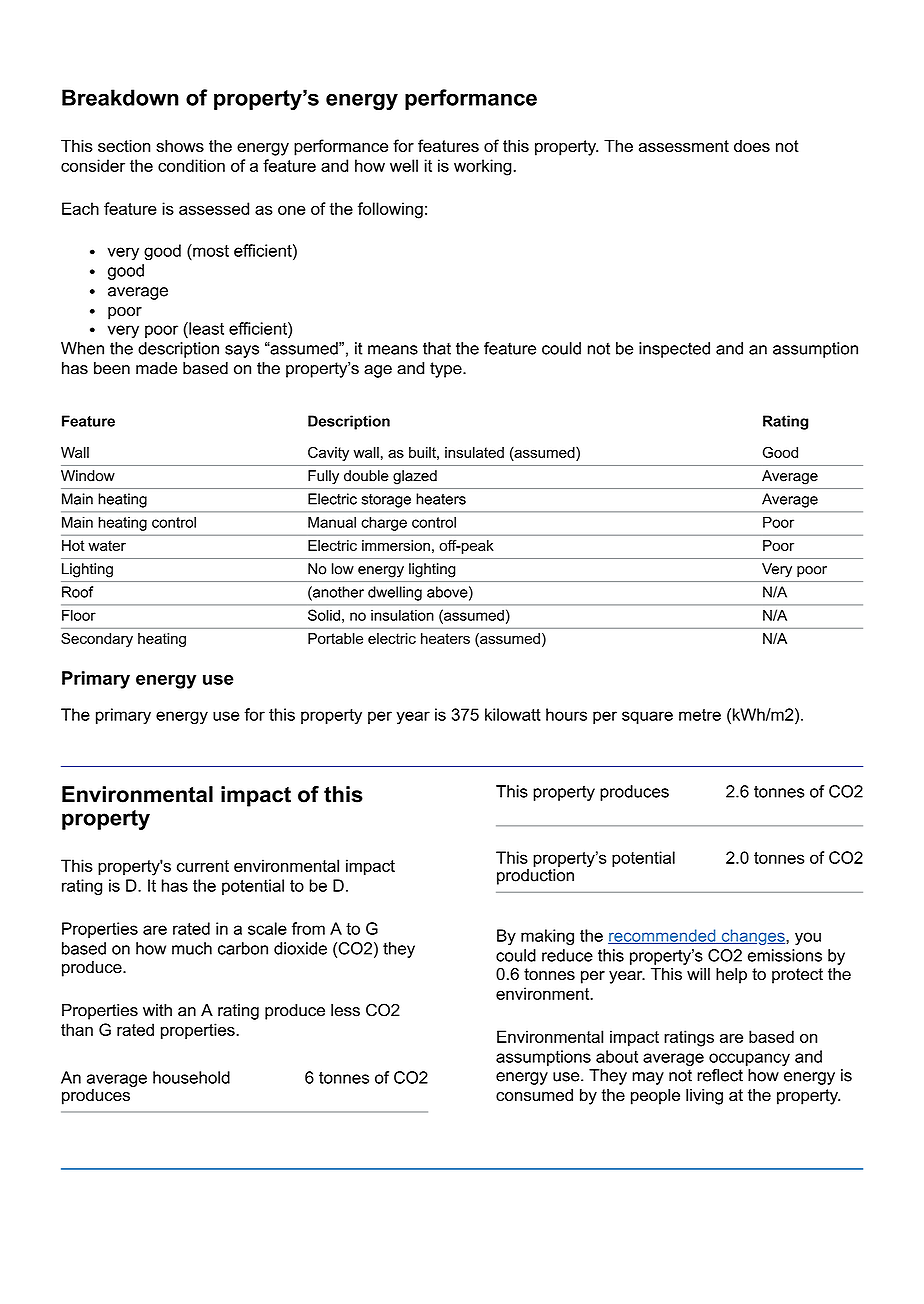 Image resolution: width=924 pixels, height=1304 pixels. I want to click on insulation, so click(402, 615).
